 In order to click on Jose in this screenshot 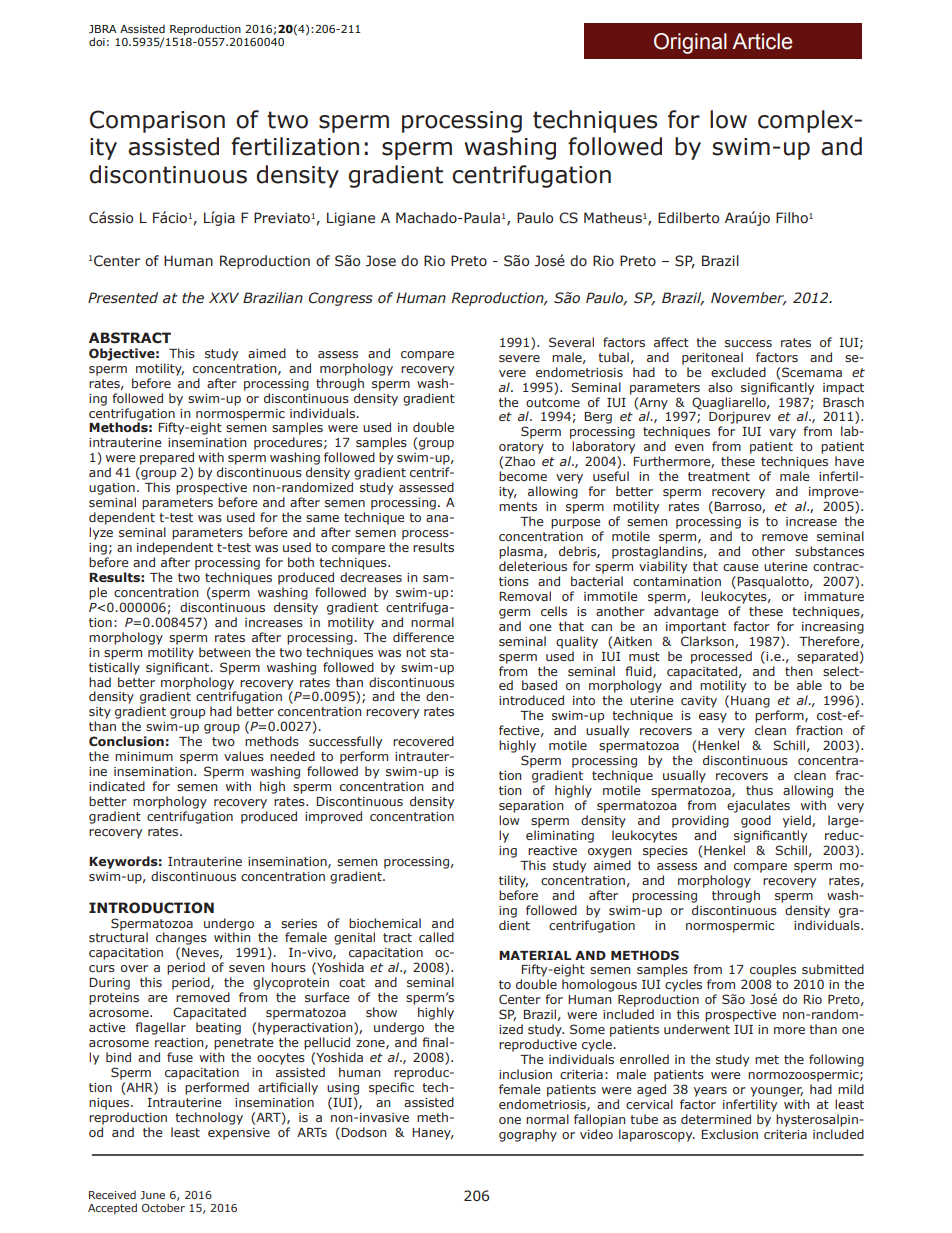, I will do `click(381, 261)`.
